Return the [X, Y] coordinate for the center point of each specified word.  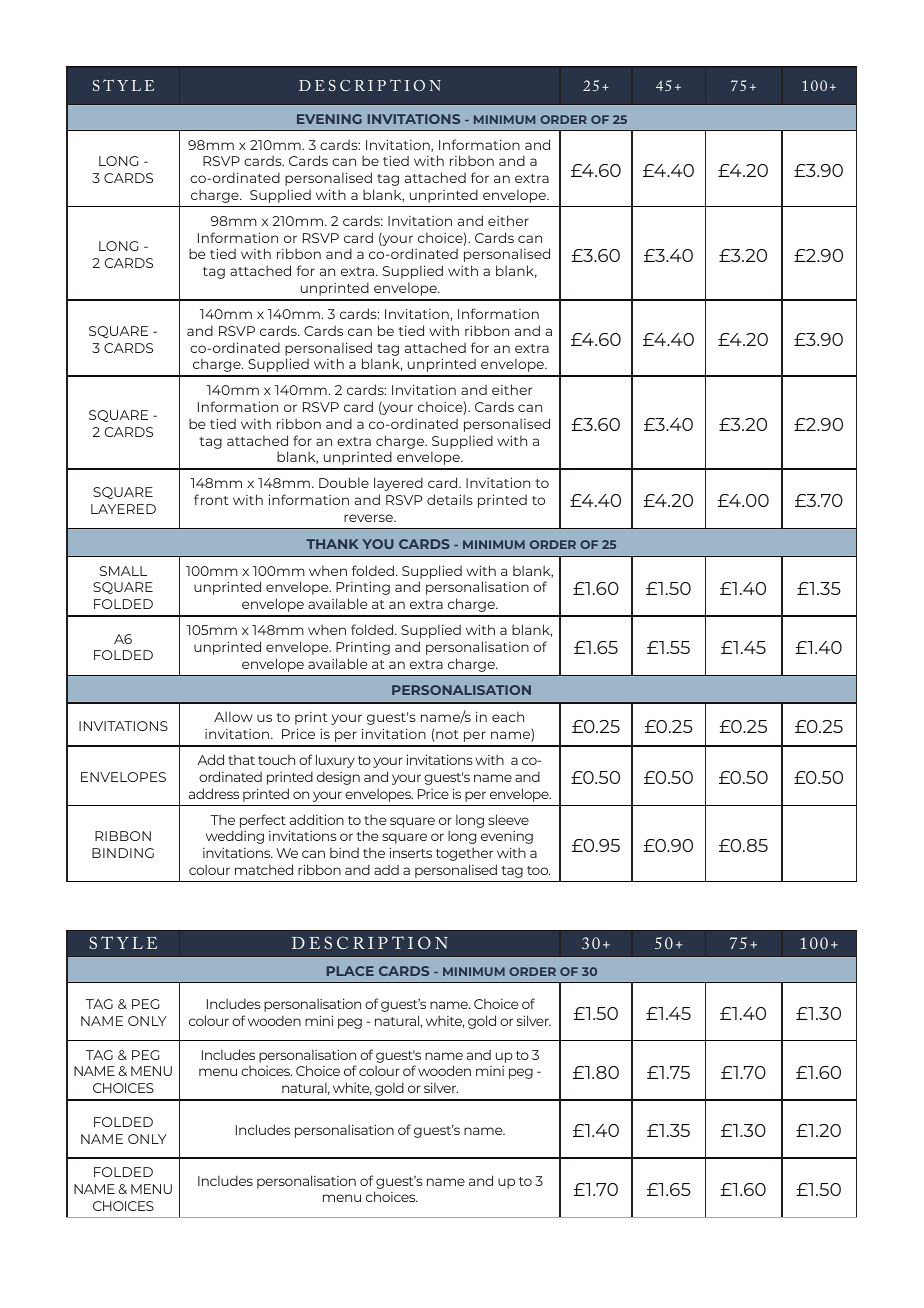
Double [344, 482]
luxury [335, 761]
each [508, 716]
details [450, 499]
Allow [233, 716]
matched [264, 869]
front [211, 499]
